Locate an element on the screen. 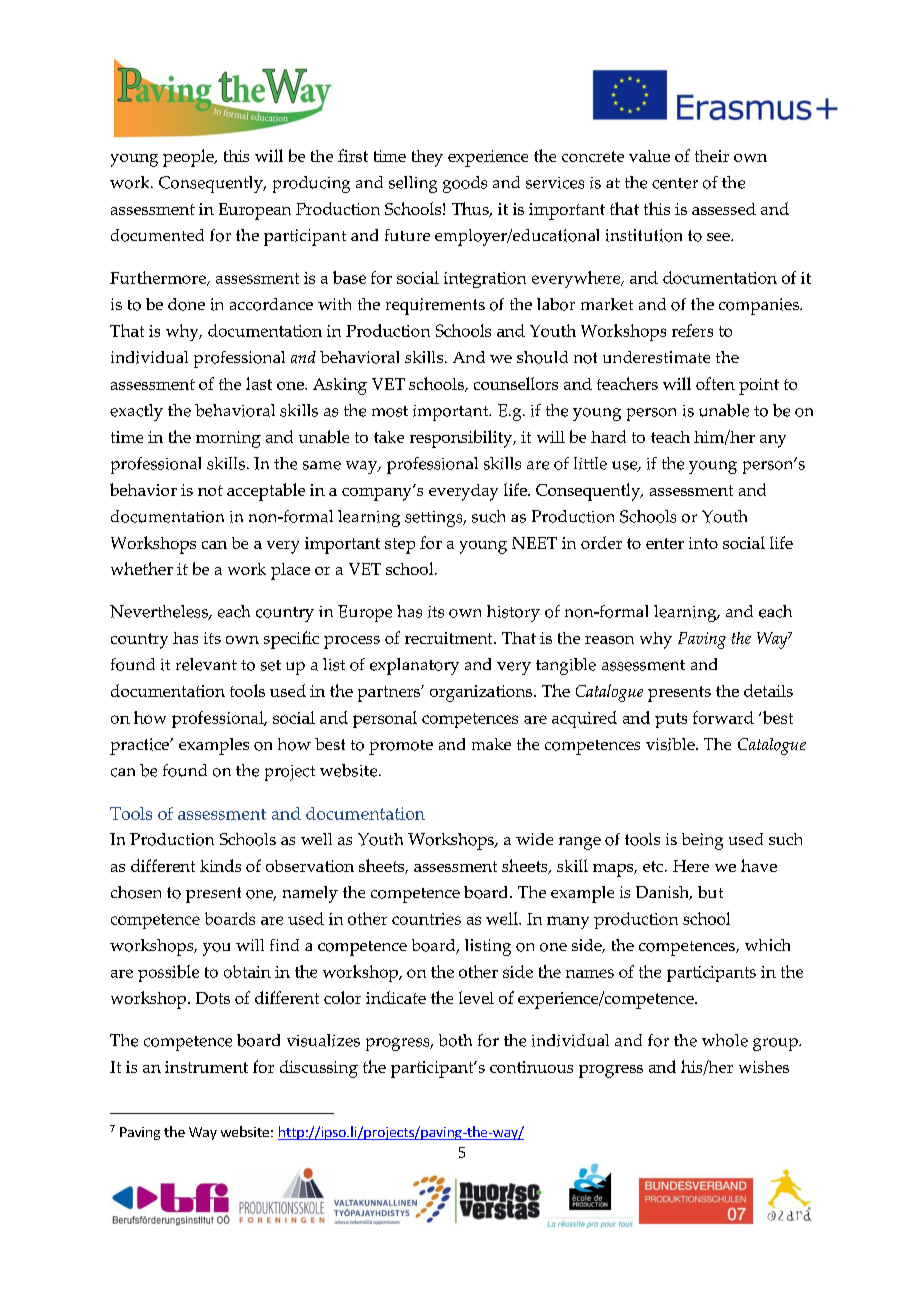 Image resolution: width=924 pixels, height=1308 pixels. instrument is located at coordinates (206, 1067).
